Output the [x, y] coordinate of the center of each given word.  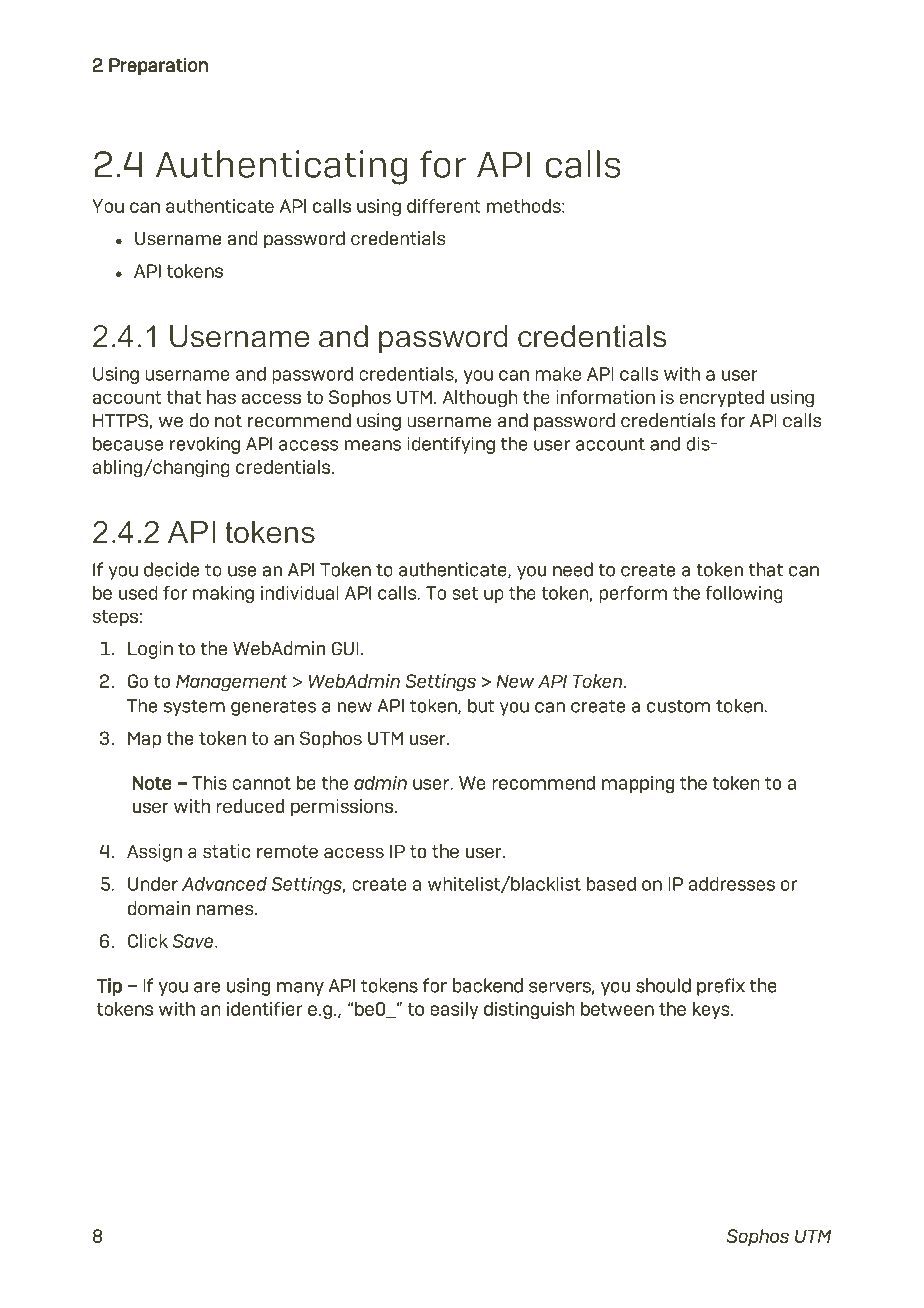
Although [480, 399]
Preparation [158, 66]
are [207, 987]
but [481, 705]
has [221, 397]
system [194, 707]
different [444, 206]
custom [678, 706]
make [558, 373]
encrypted [721, 398]
